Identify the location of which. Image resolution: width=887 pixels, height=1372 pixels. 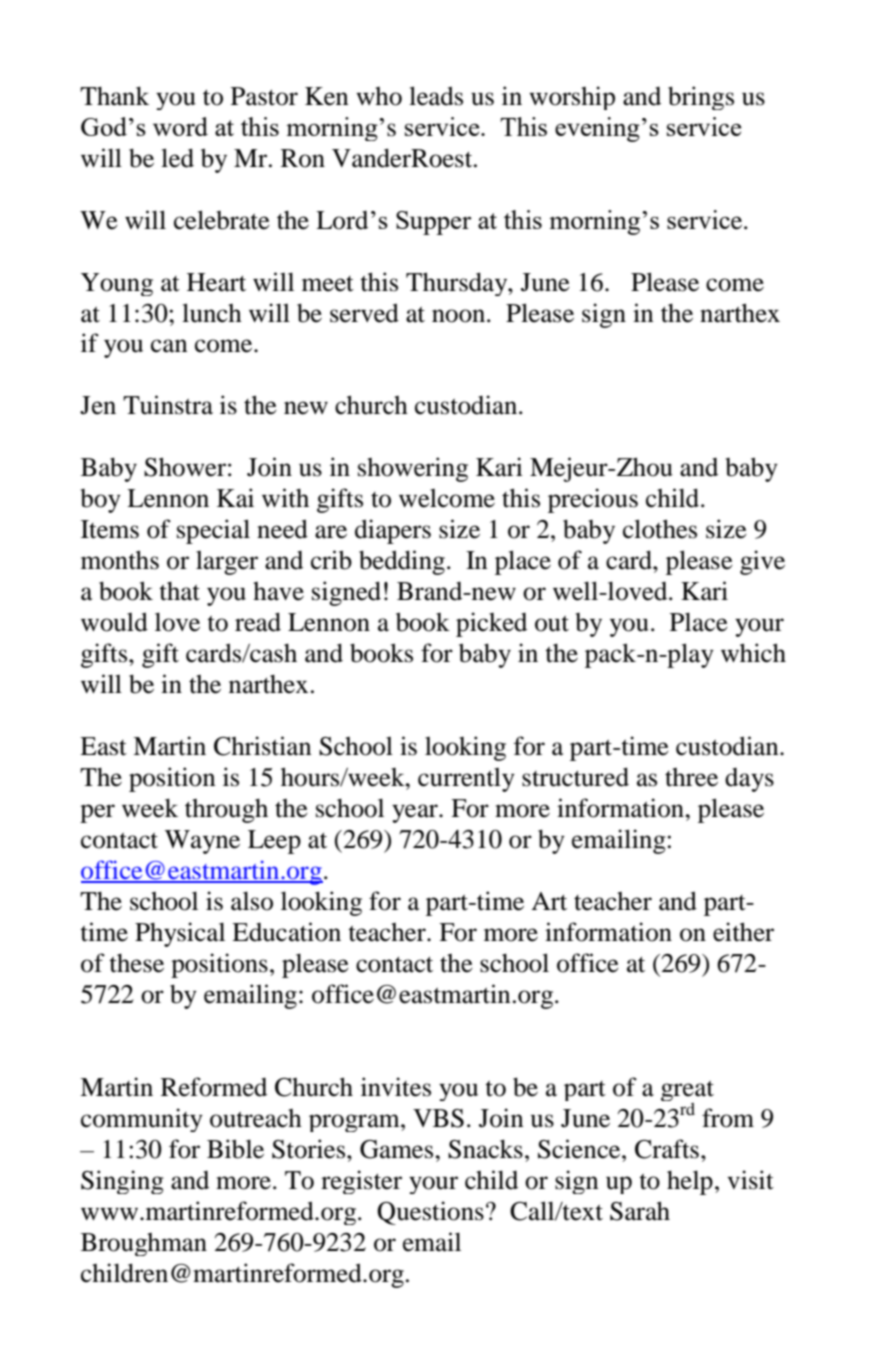
(753, 653).
